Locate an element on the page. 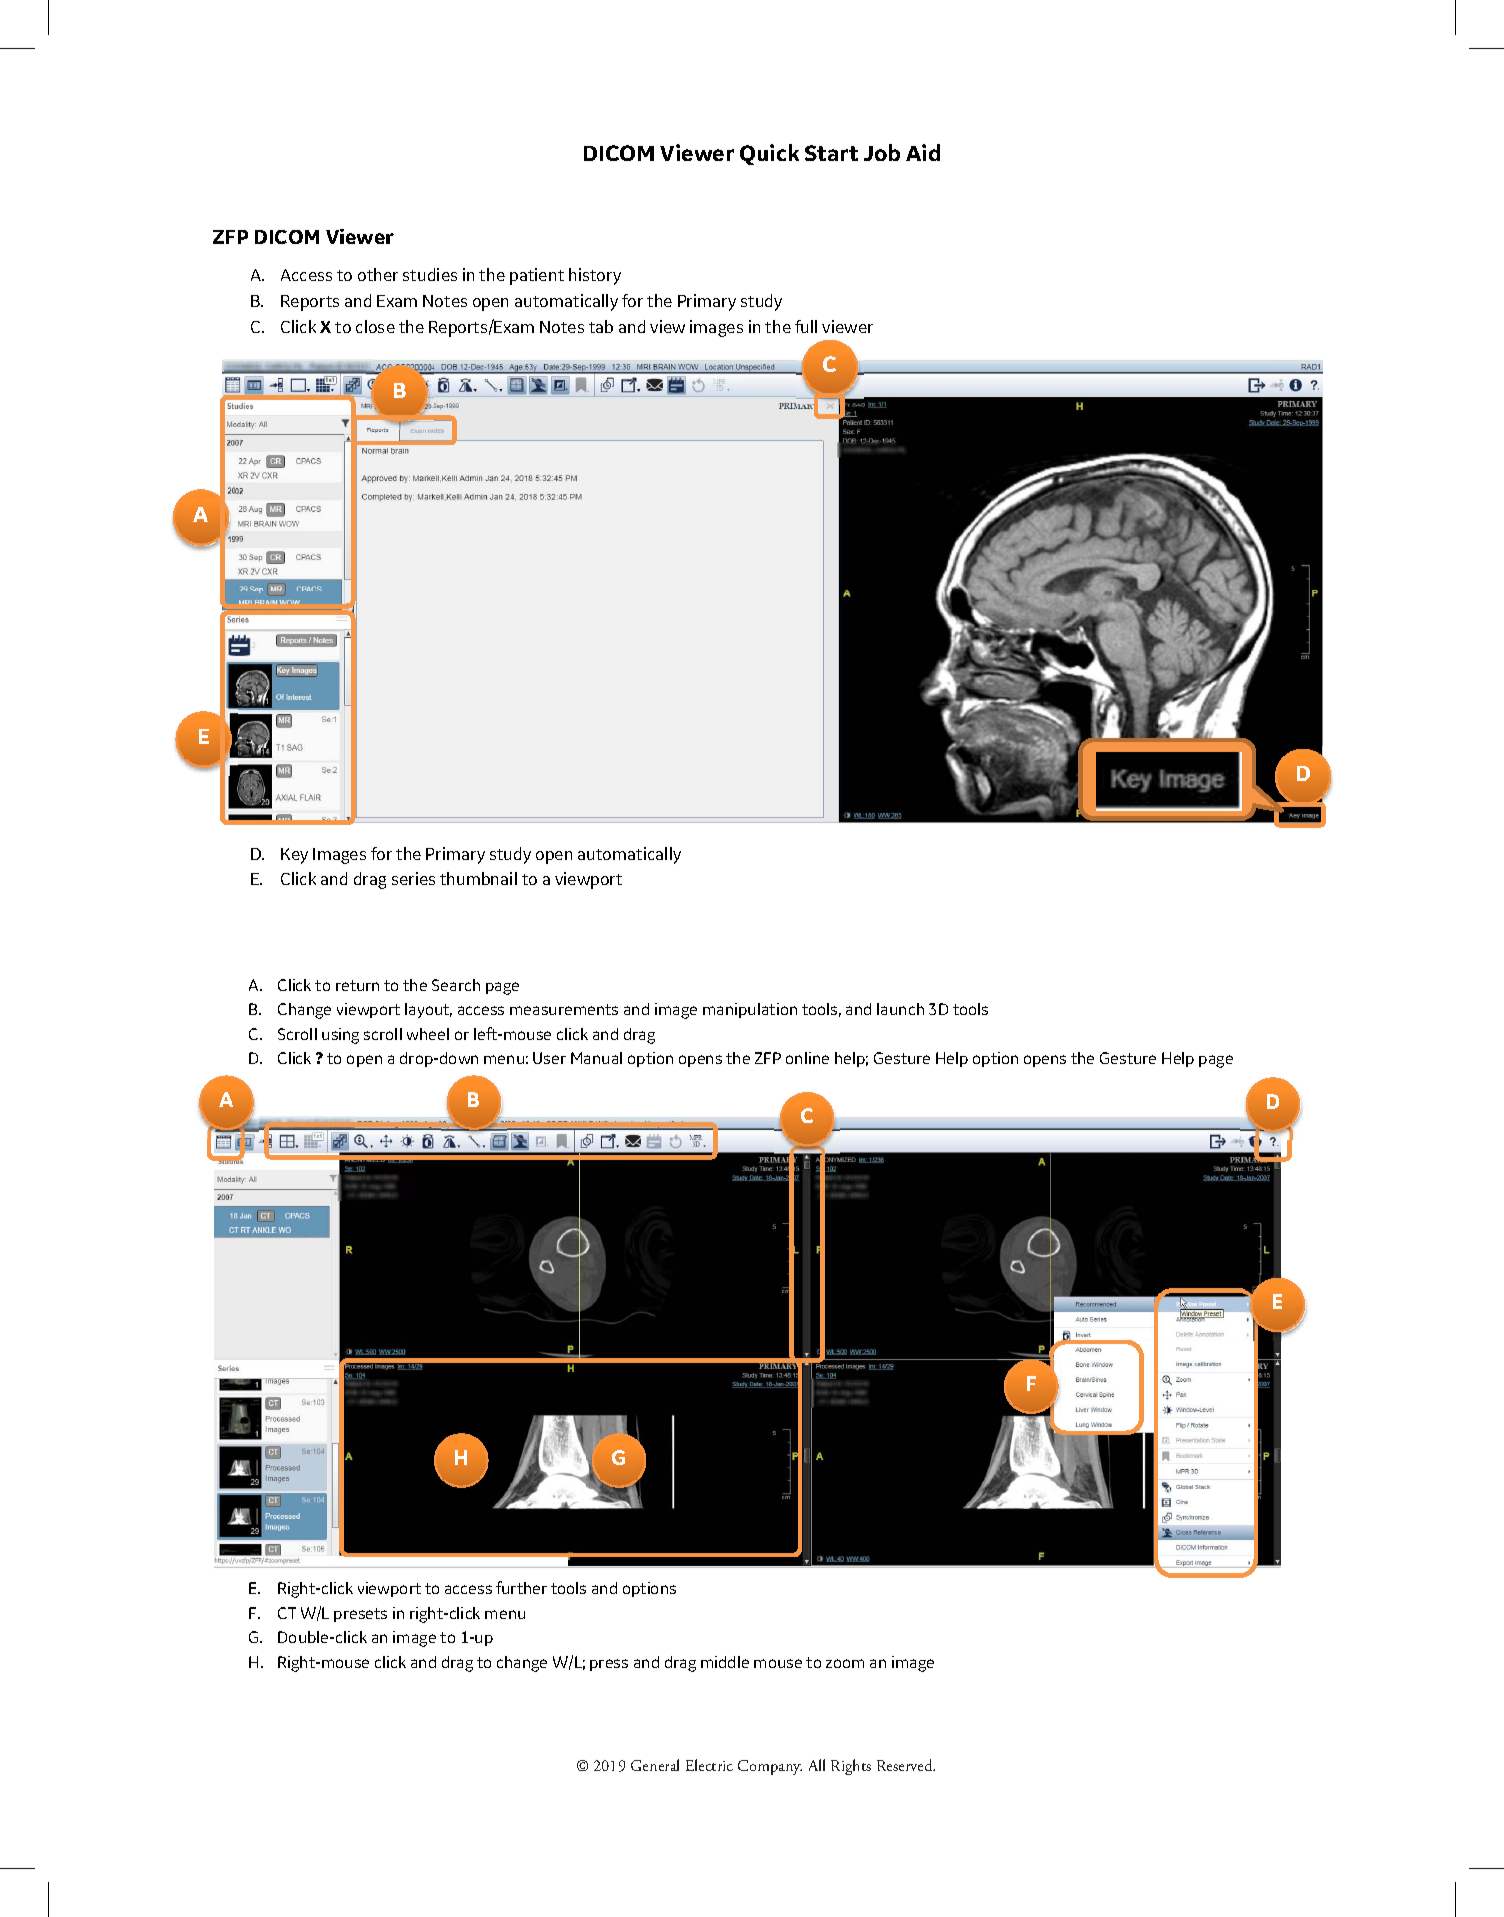 The height and width of the image is (1917, 1504). close is located at coordinates (375, 326).
